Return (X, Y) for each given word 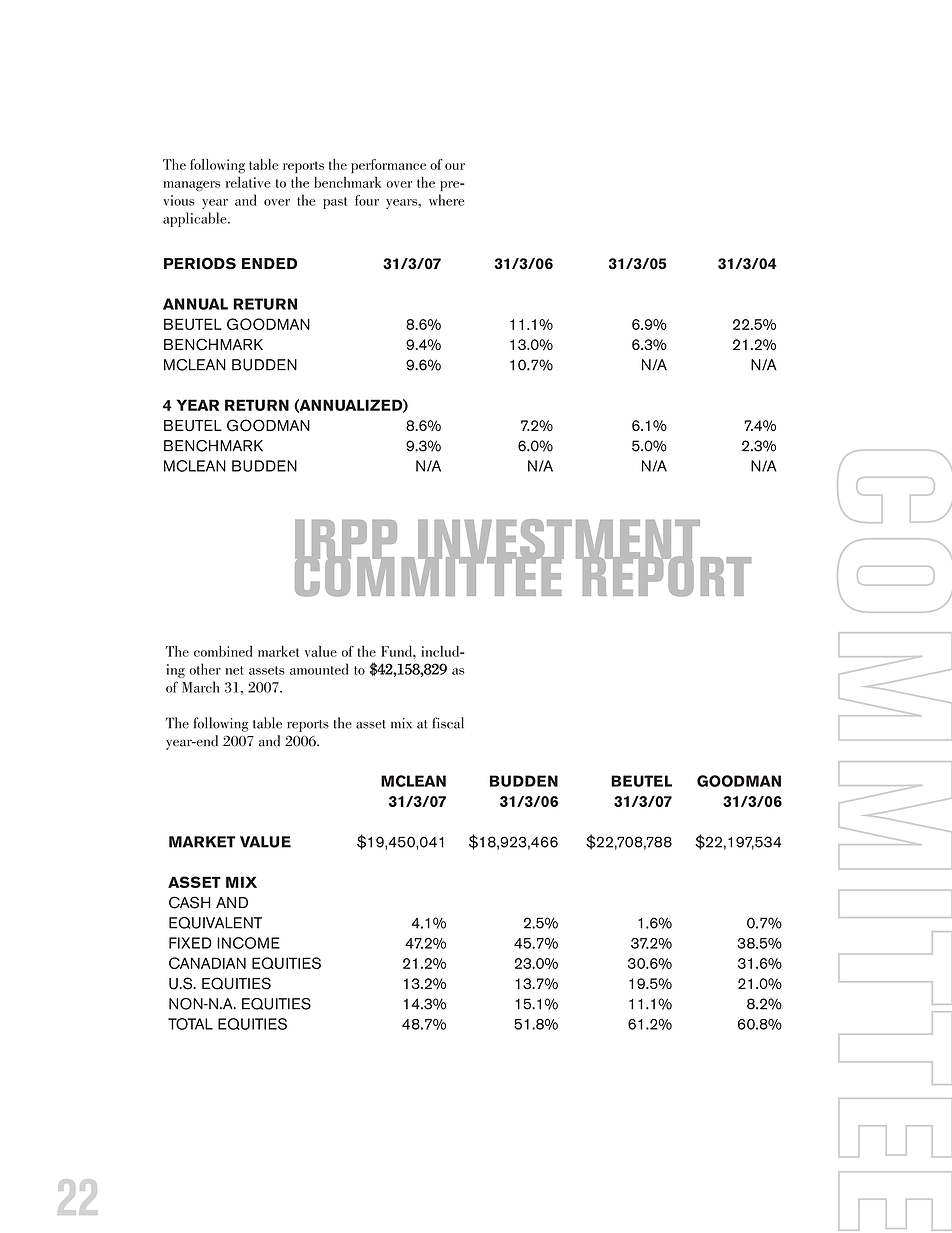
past (335, 203)
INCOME (248, 943)
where (447, 200)
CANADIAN (207, 963)
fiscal (448, 723)
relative (248, 182)
